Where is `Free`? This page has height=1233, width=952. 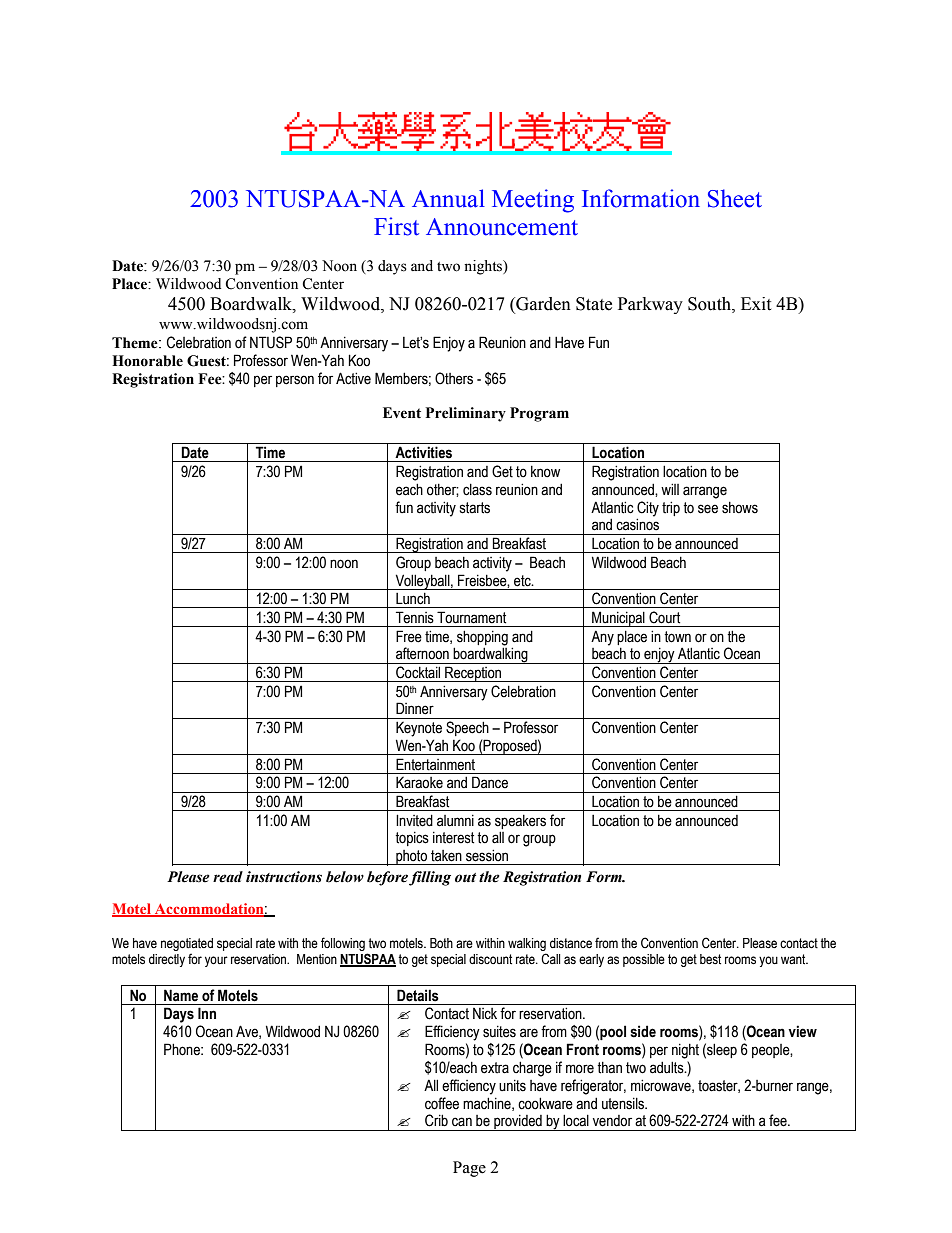
Free is located at coordinates (409, 636).
